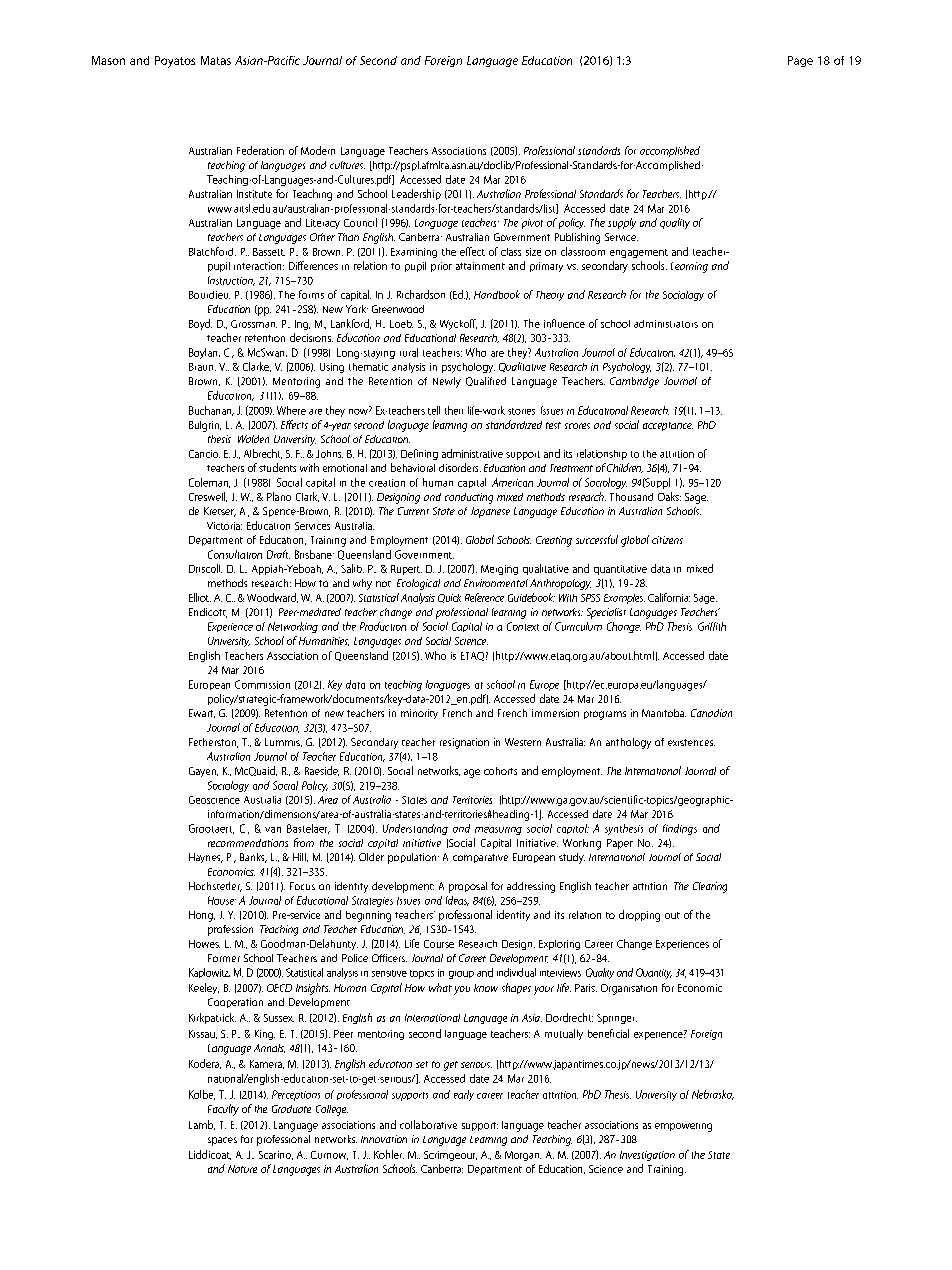 Image resolution: width=952 pixels, height=1270 pixels. What do you see at coordinates (202, 1125) in the screenshot?
I see `Lamb` at bounding box center [202, 1125].
